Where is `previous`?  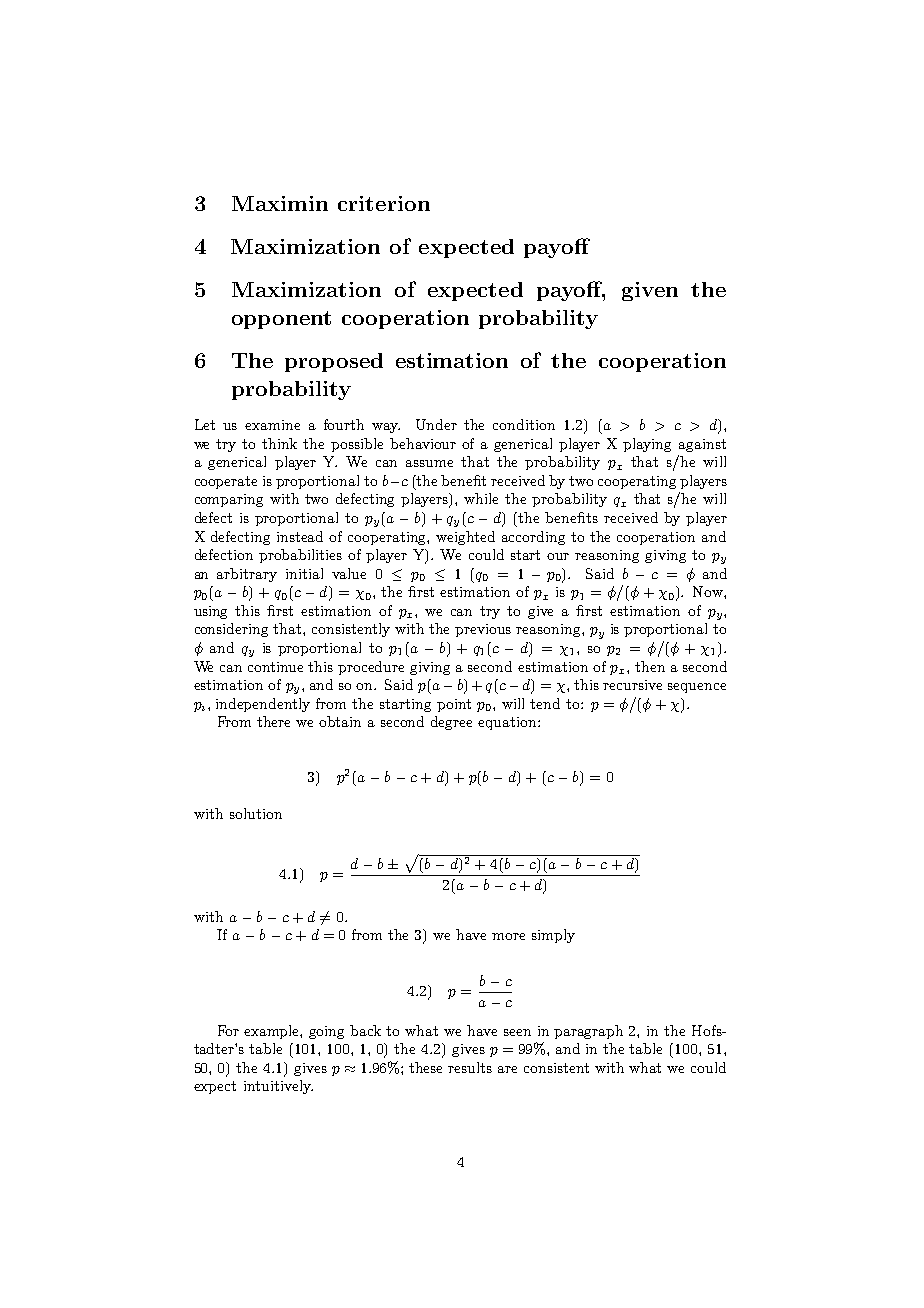
previous is located at coordinates (483, 630).
